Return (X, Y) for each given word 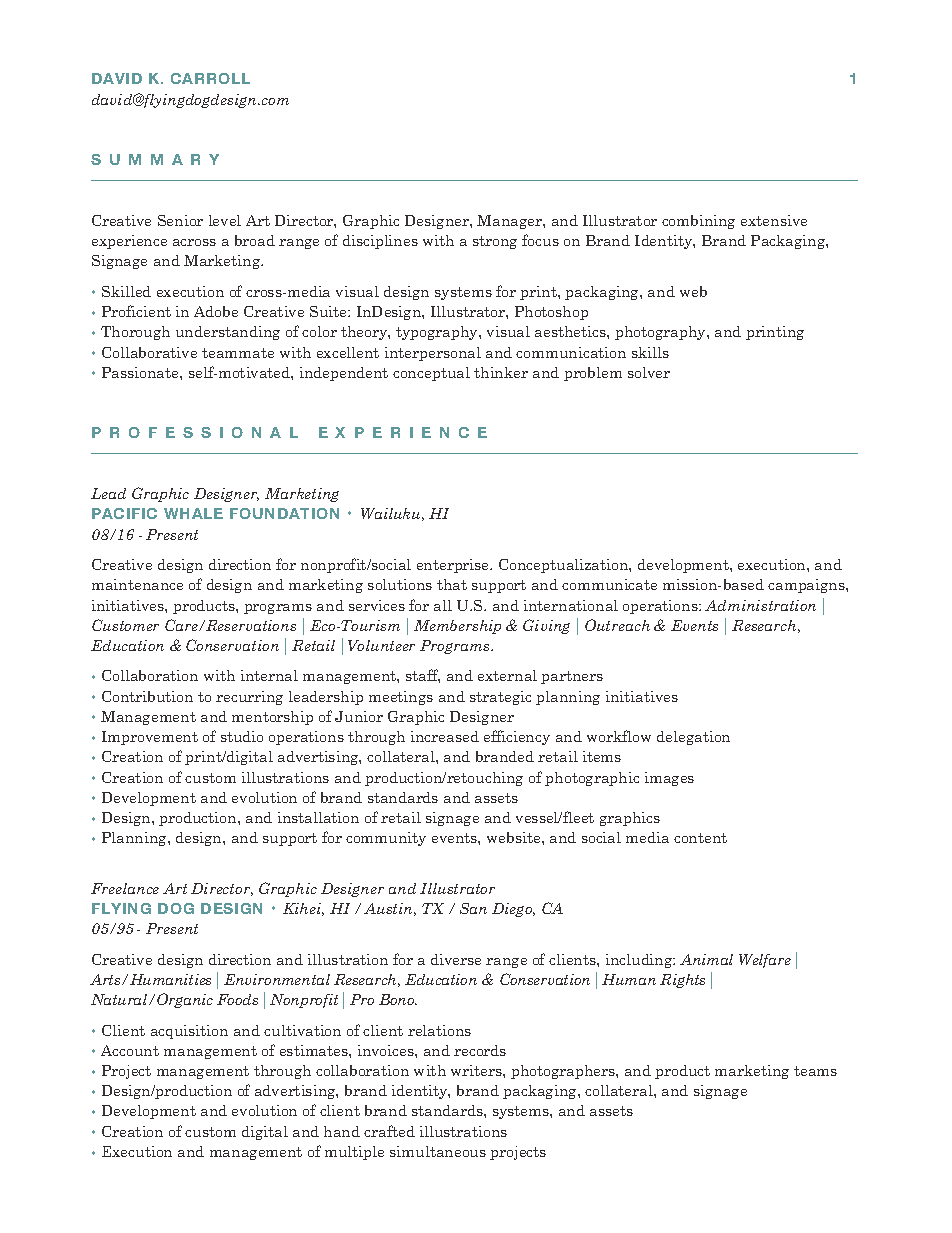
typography (438, 333)
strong (495, 242)
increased (445, 736)
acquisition (189, 1032)
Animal (706, 959)
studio (242, 736)
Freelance (125, 888)
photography (661, 333)
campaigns (807, 586)
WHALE (193, 513)
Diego (513, 910)
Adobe (216, 311)
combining (698, 222)
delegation (693, 738)
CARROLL (210, 78)
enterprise (454, 566)
